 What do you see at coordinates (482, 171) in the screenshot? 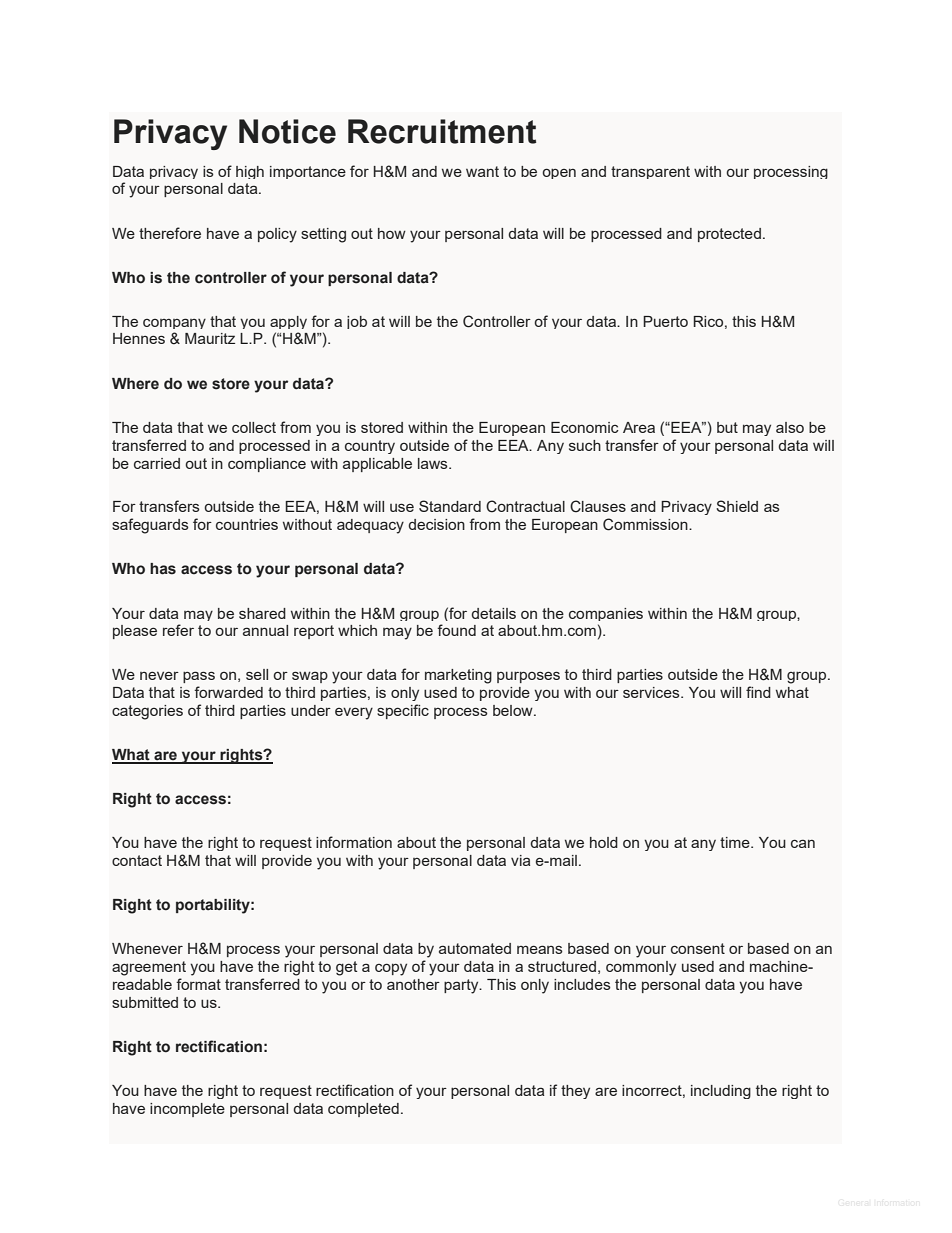
I see `want` at bounding box center [482, 171].
